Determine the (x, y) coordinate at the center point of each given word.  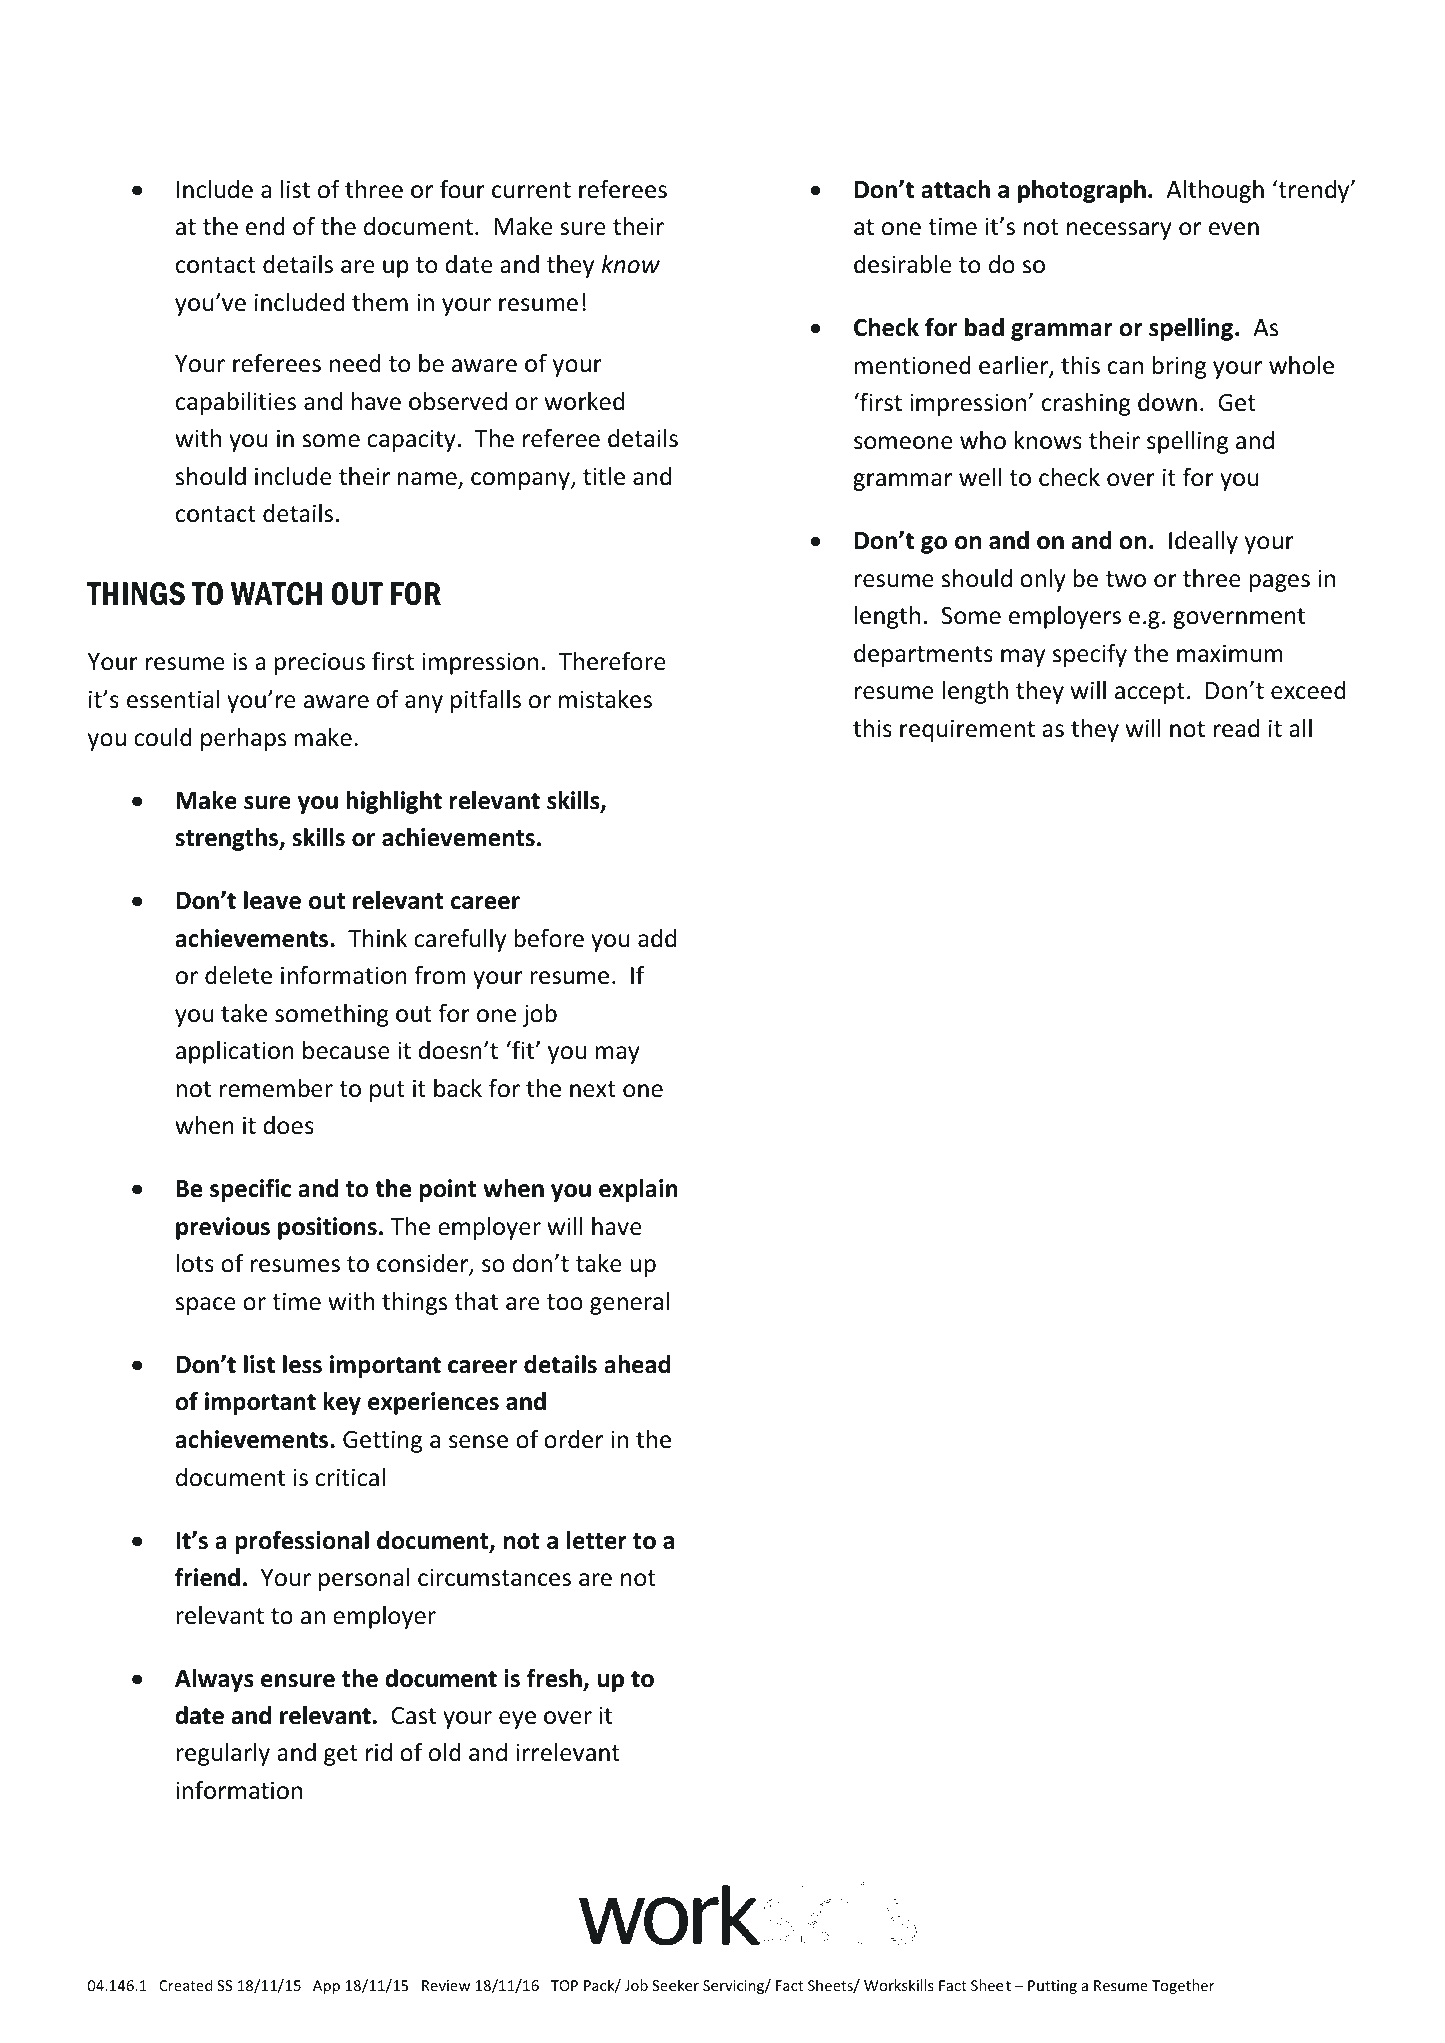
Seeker (675, 1985)
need (355, 363)
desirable (903, 264)
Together (1183, 1986)
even (1234, 229)
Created (185, 1985)
